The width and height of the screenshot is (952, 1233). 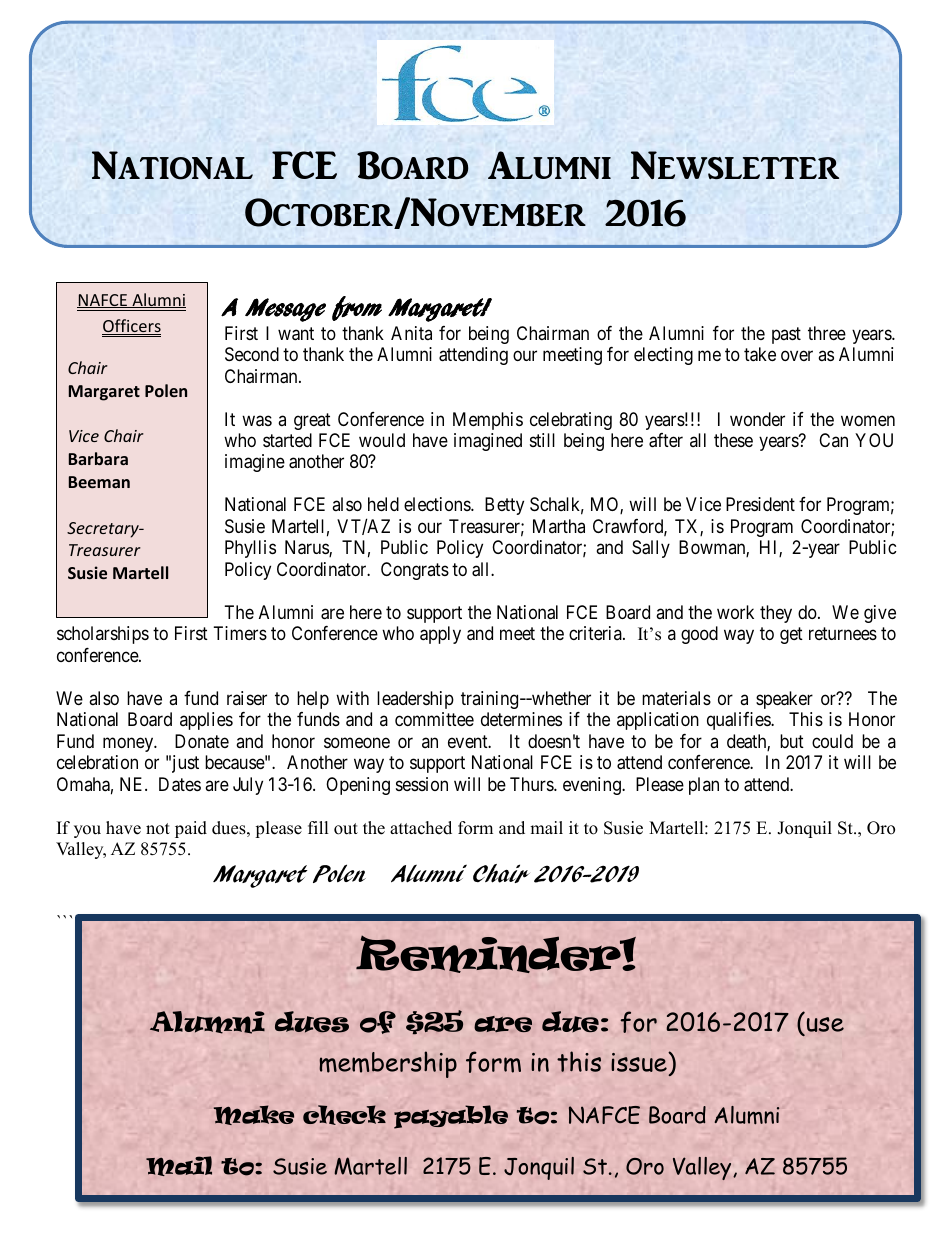 I want to click on Barbara, so click(x=98, y=458).
